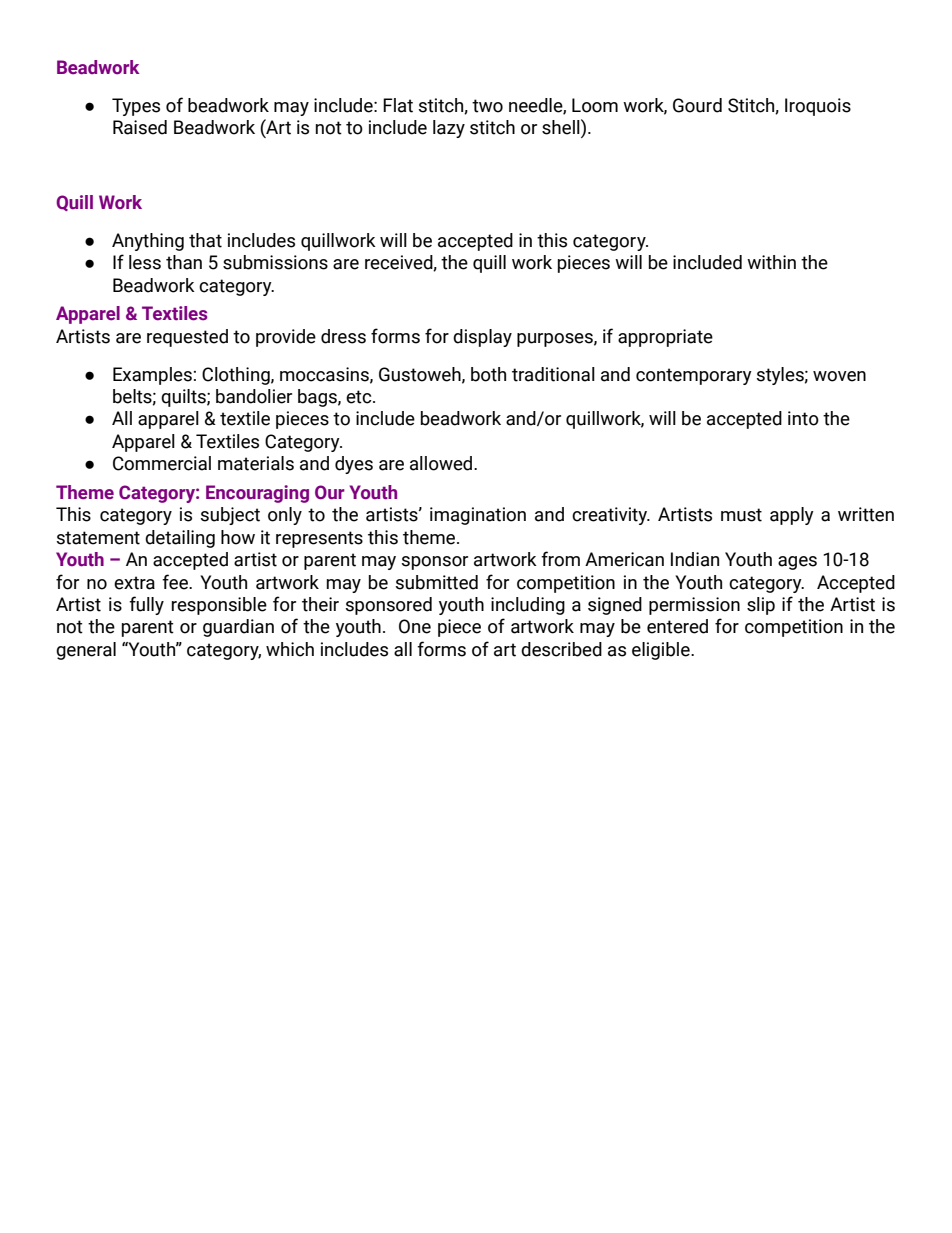 This screenshot has height=1233, width=952. I want to click on Examples, so click(152, 376).
